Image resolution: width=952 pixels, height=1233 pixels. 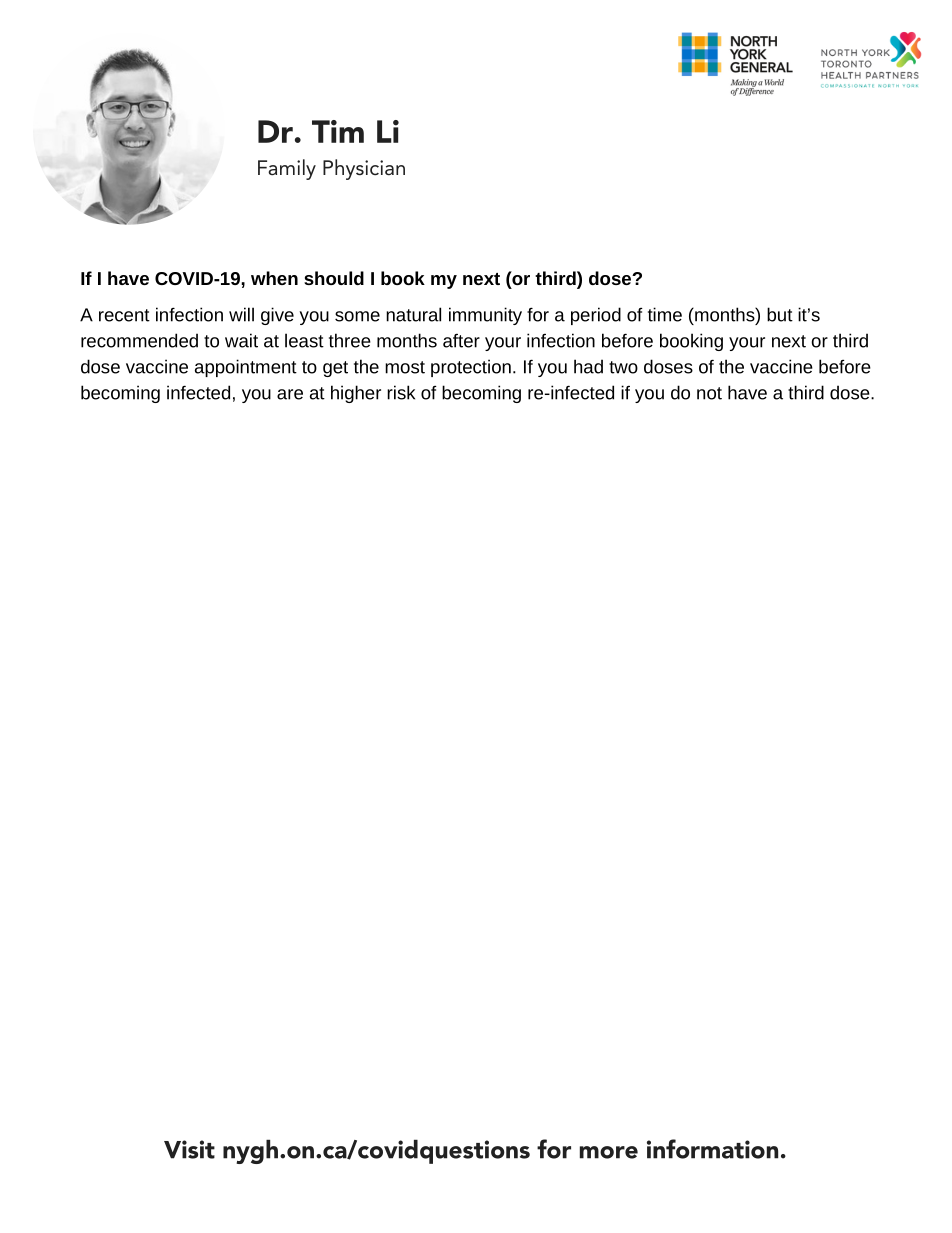 What do you see at coordinates (335, 369) in the document?
I see `get` at bounding box center [335, 369].
